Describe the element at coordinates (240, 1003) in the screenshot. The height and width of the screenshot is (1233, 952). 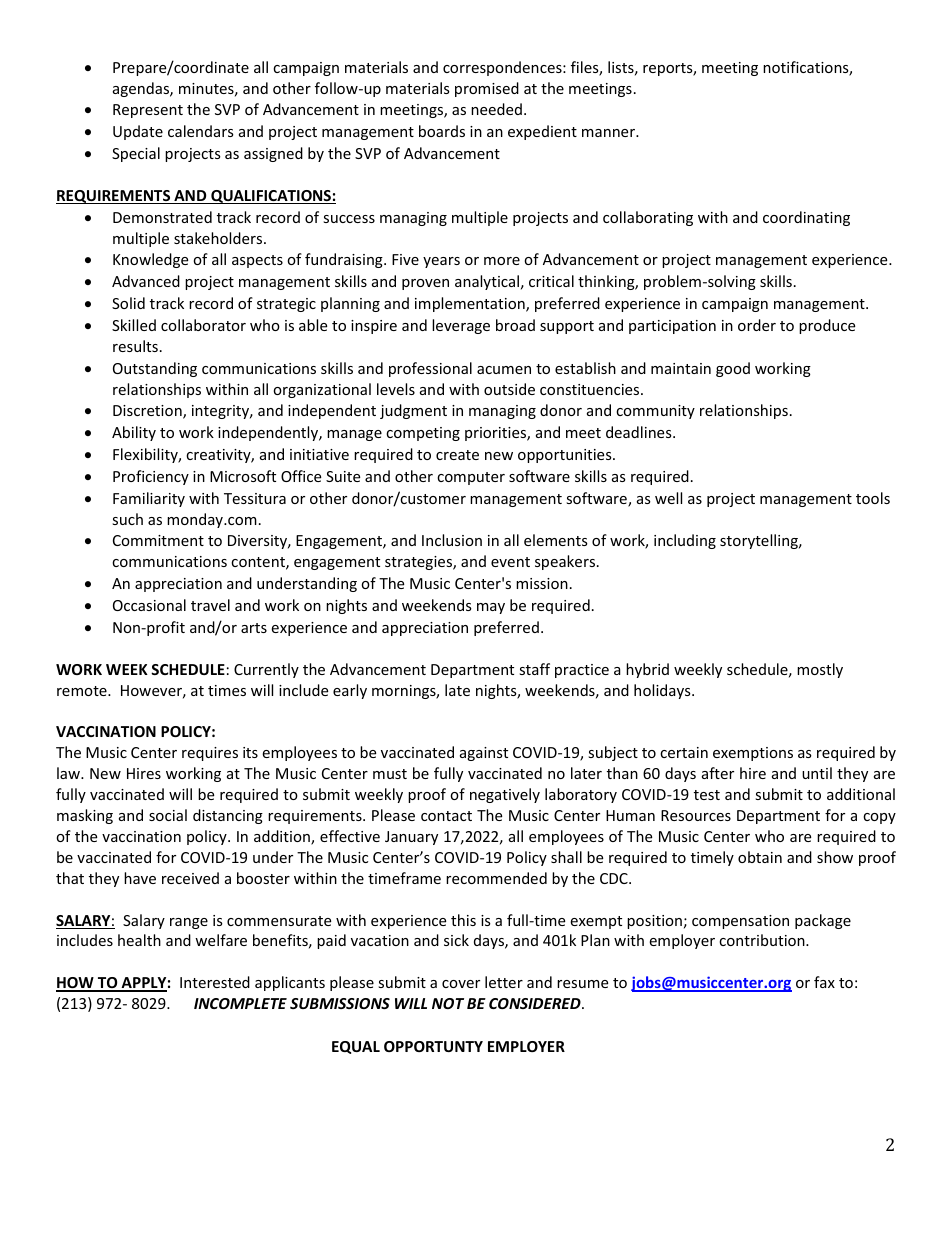
I see `INCOMPLETE` at that location.
